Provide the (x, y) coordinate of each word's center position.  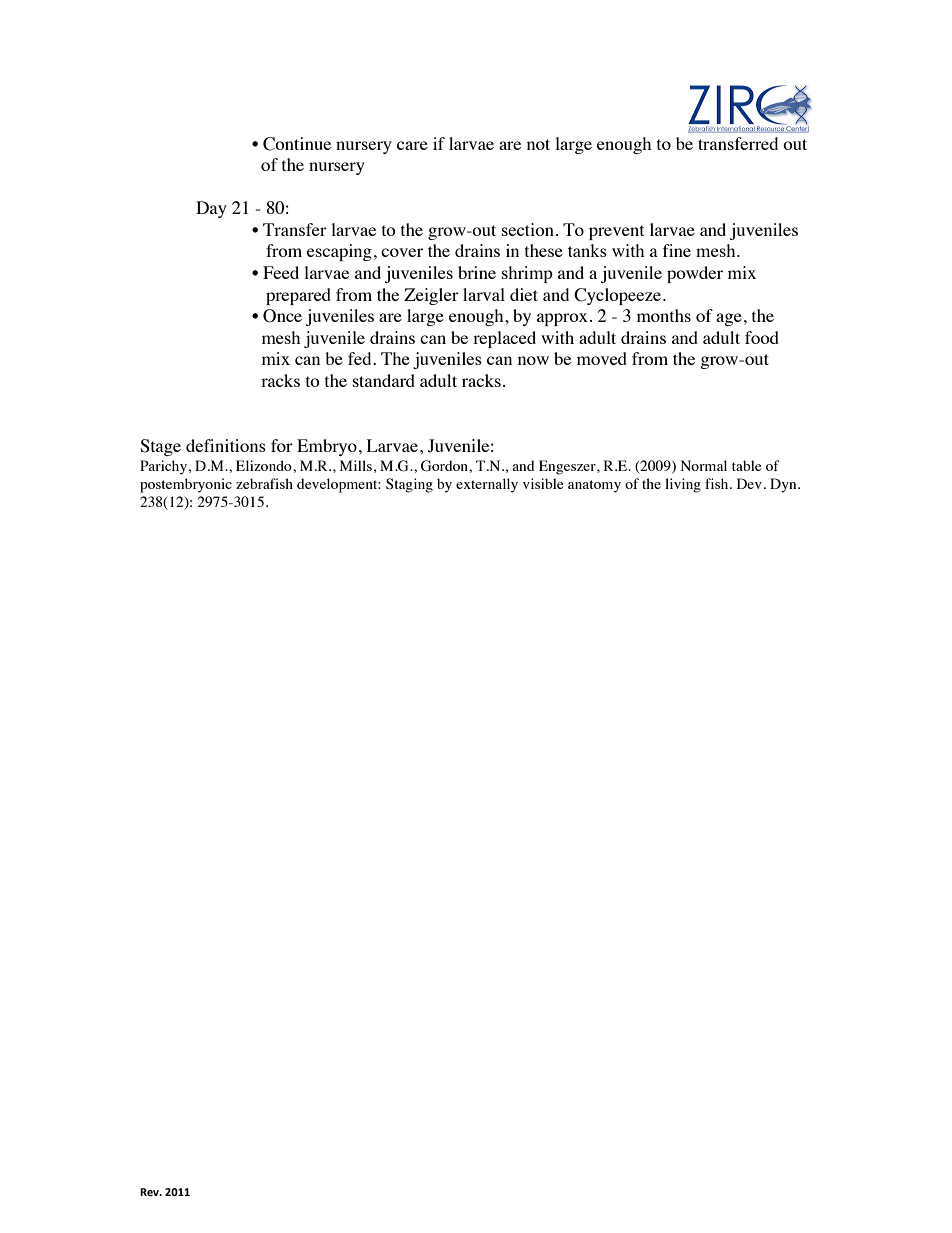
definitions (226, 445)
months (664, 315)
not (538, 144)
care (412, 145)
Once (282, 316)
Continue (297, 144)
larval (484, 294)
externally (487, 485)
